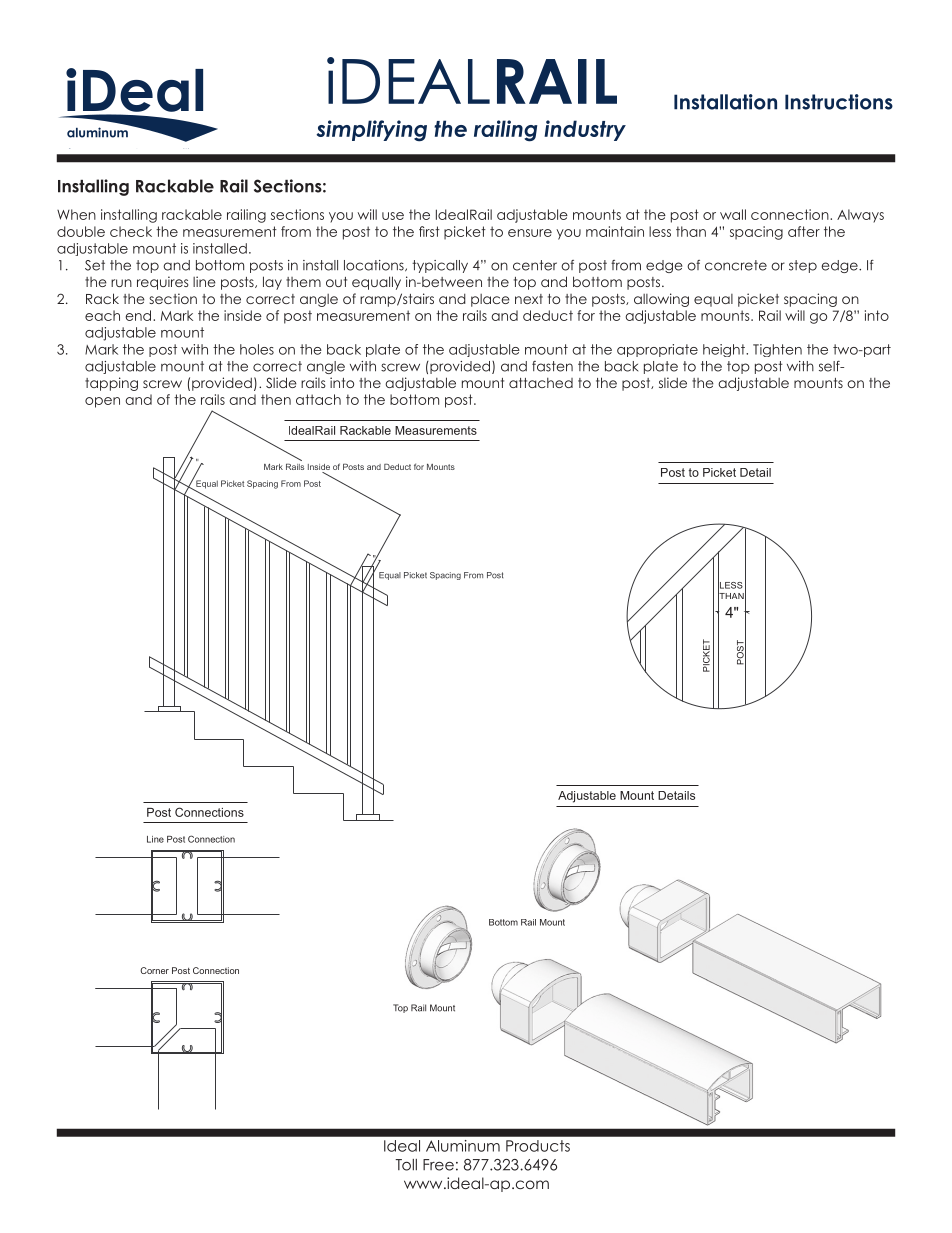 The image size is (952, 1233). What do you see at coordinates (777, 350) in the screenshot?
I see `Tighten` at bounding box center [777, 350].
